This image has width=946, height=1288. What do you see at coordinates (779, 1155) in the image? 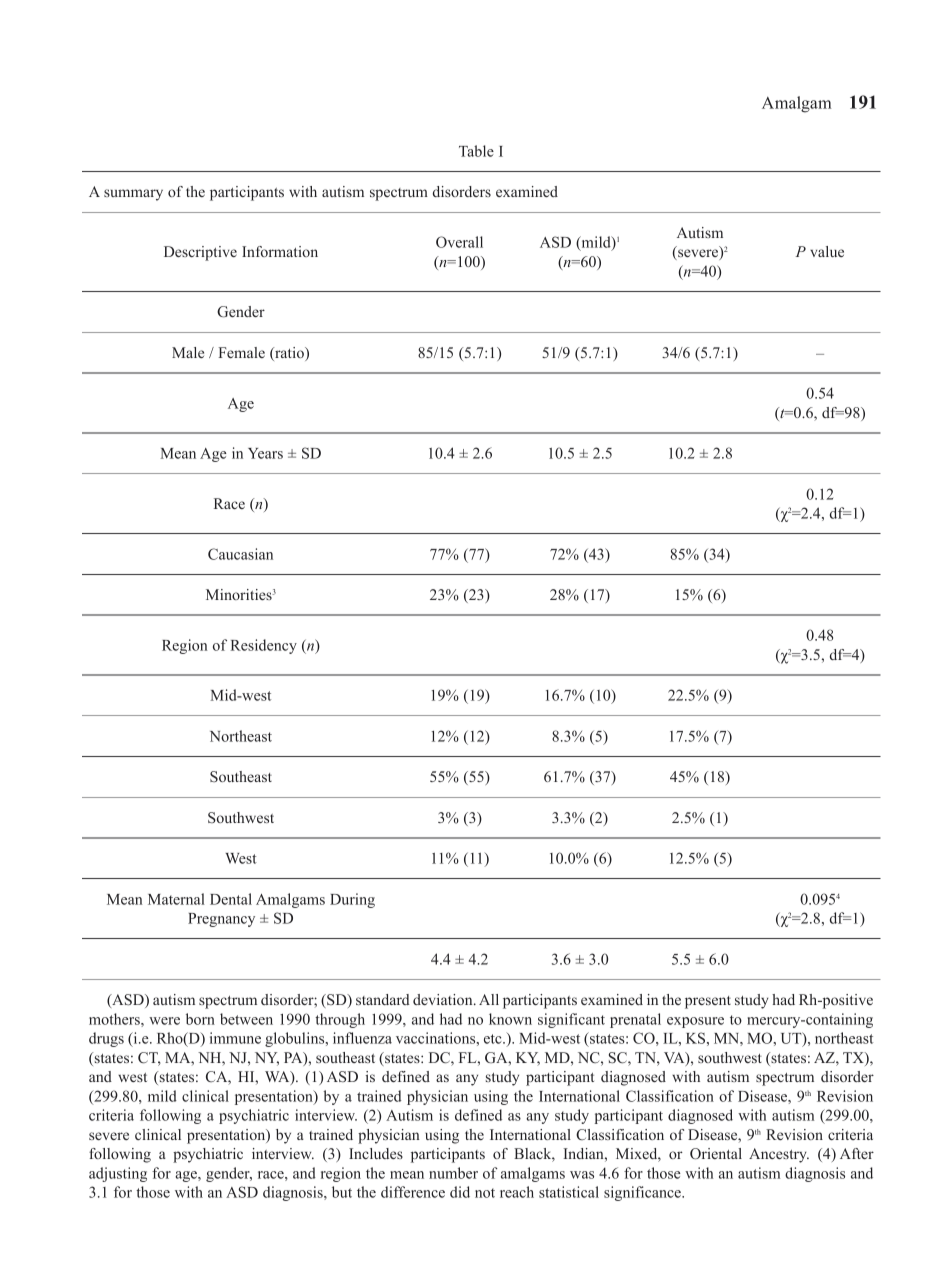
I see `Ancestry` at bounding box center [779, 1155].
